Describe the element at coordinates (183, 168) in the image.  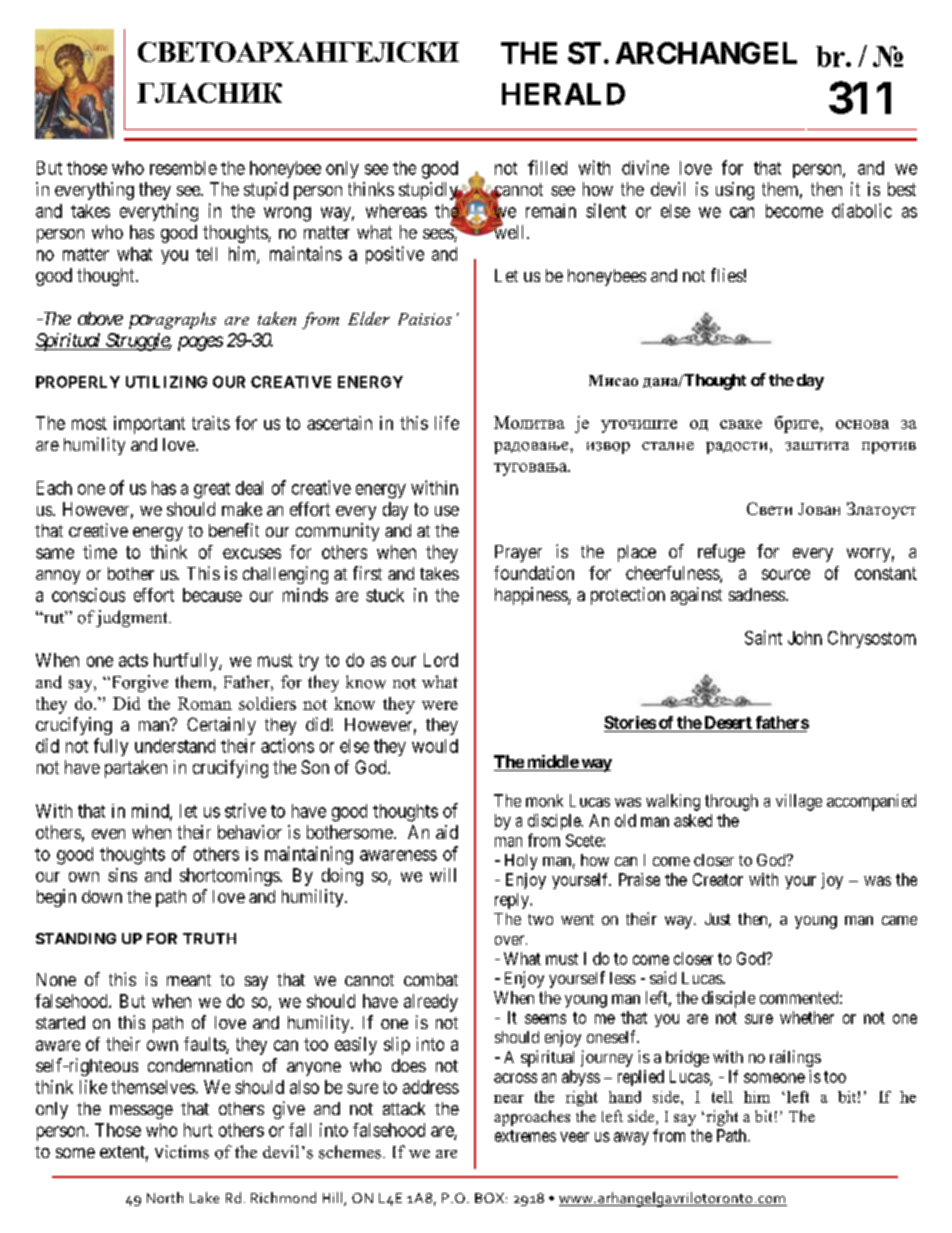
I see `resemble` at that location.
